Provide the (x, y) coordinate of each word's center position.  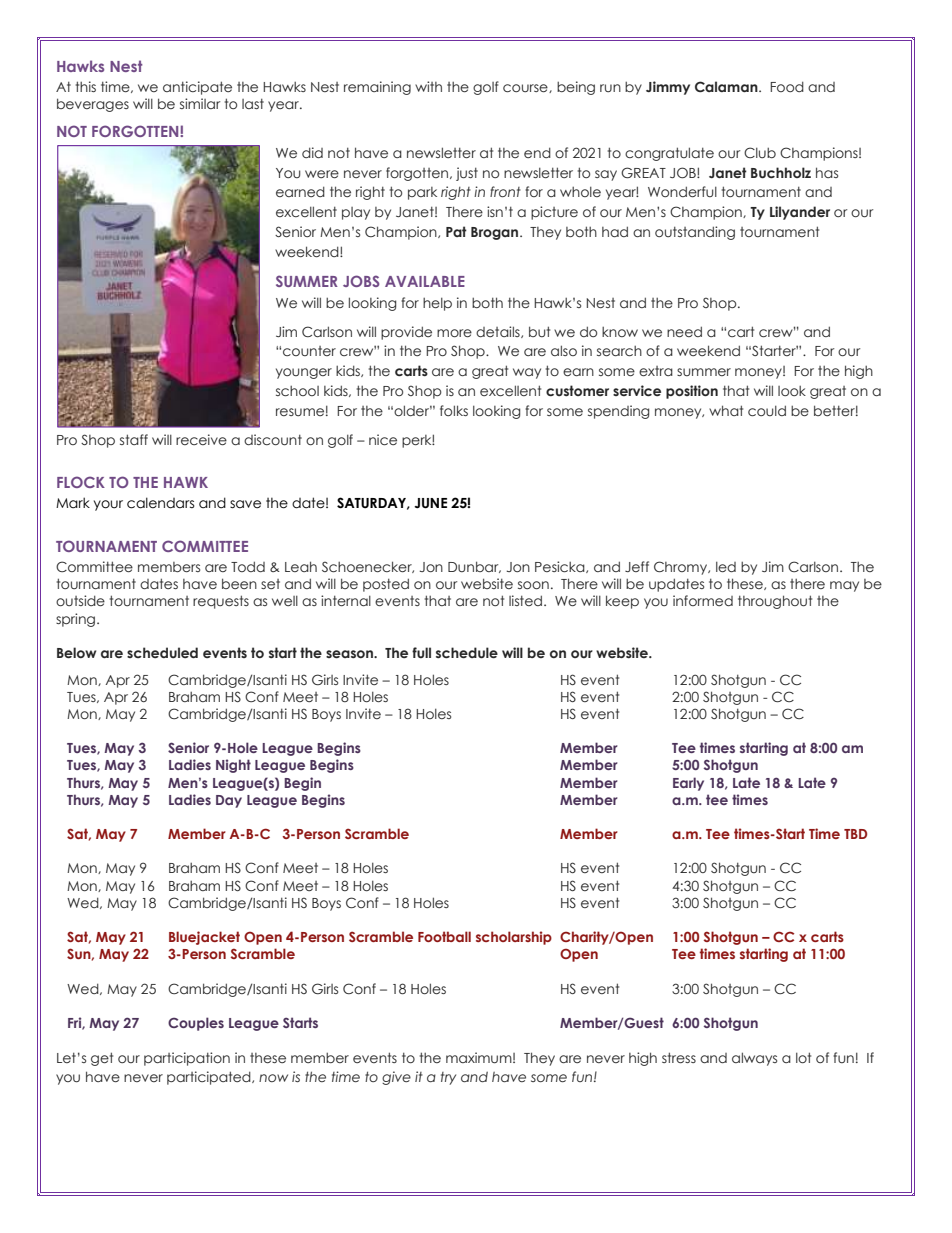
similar (200, 103)
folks (454, 410)
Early (688, 784)
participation (187, 1059)
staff (134, 439)
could (767, 410)
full (421, 652)
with (428, 86)
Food (787, 86)
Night (233, 766)
